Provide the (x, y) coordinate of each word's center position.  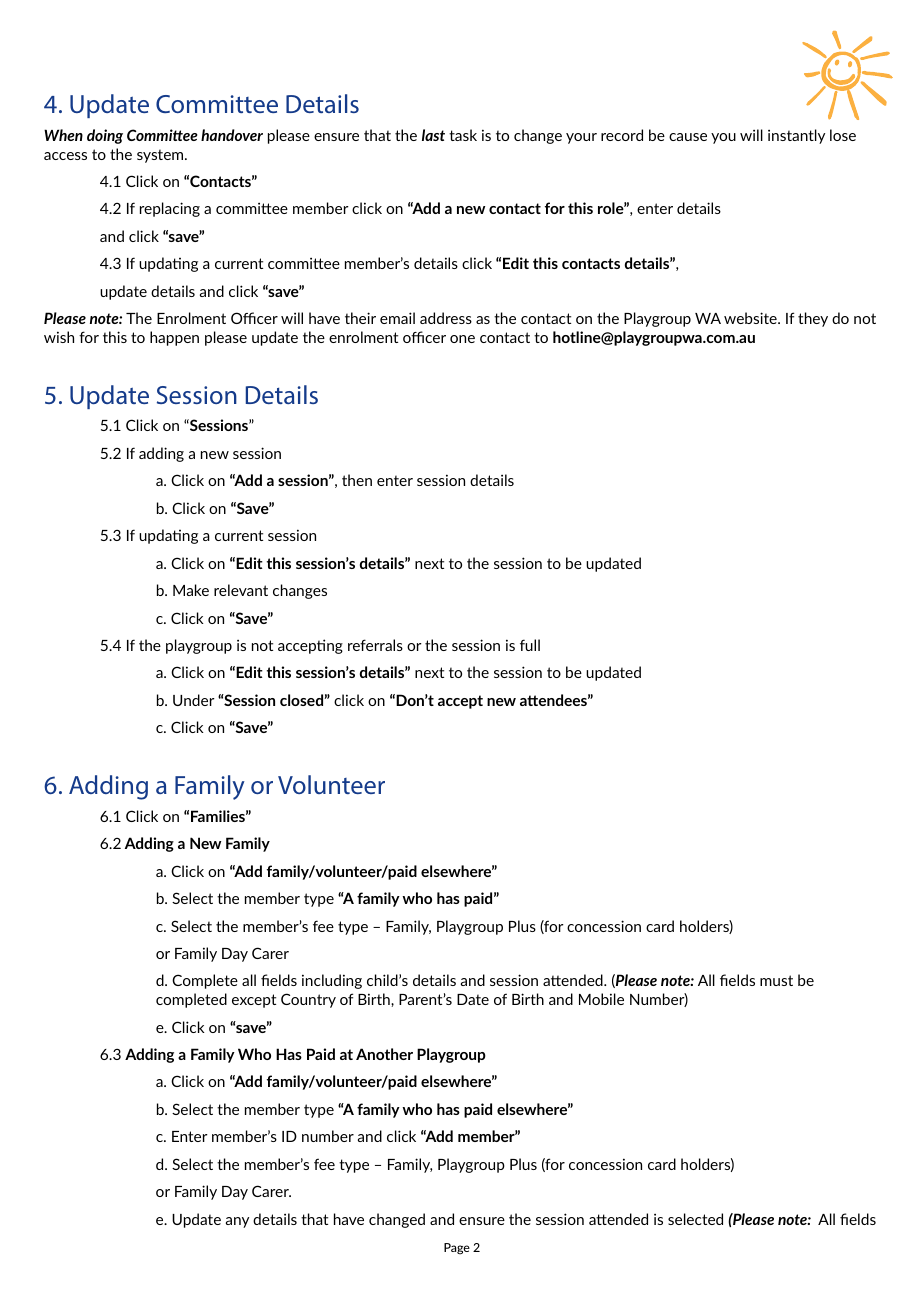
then (357, 480)
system (161, 156)
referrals (375, 645)
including (332, 981)
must (776, 980)
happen (174, 338)
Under (194, 700)
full (530, 645)
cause (688, 137)
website (751, 318)
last (433, 135)
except (254, 1001)
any (237, 1222)
